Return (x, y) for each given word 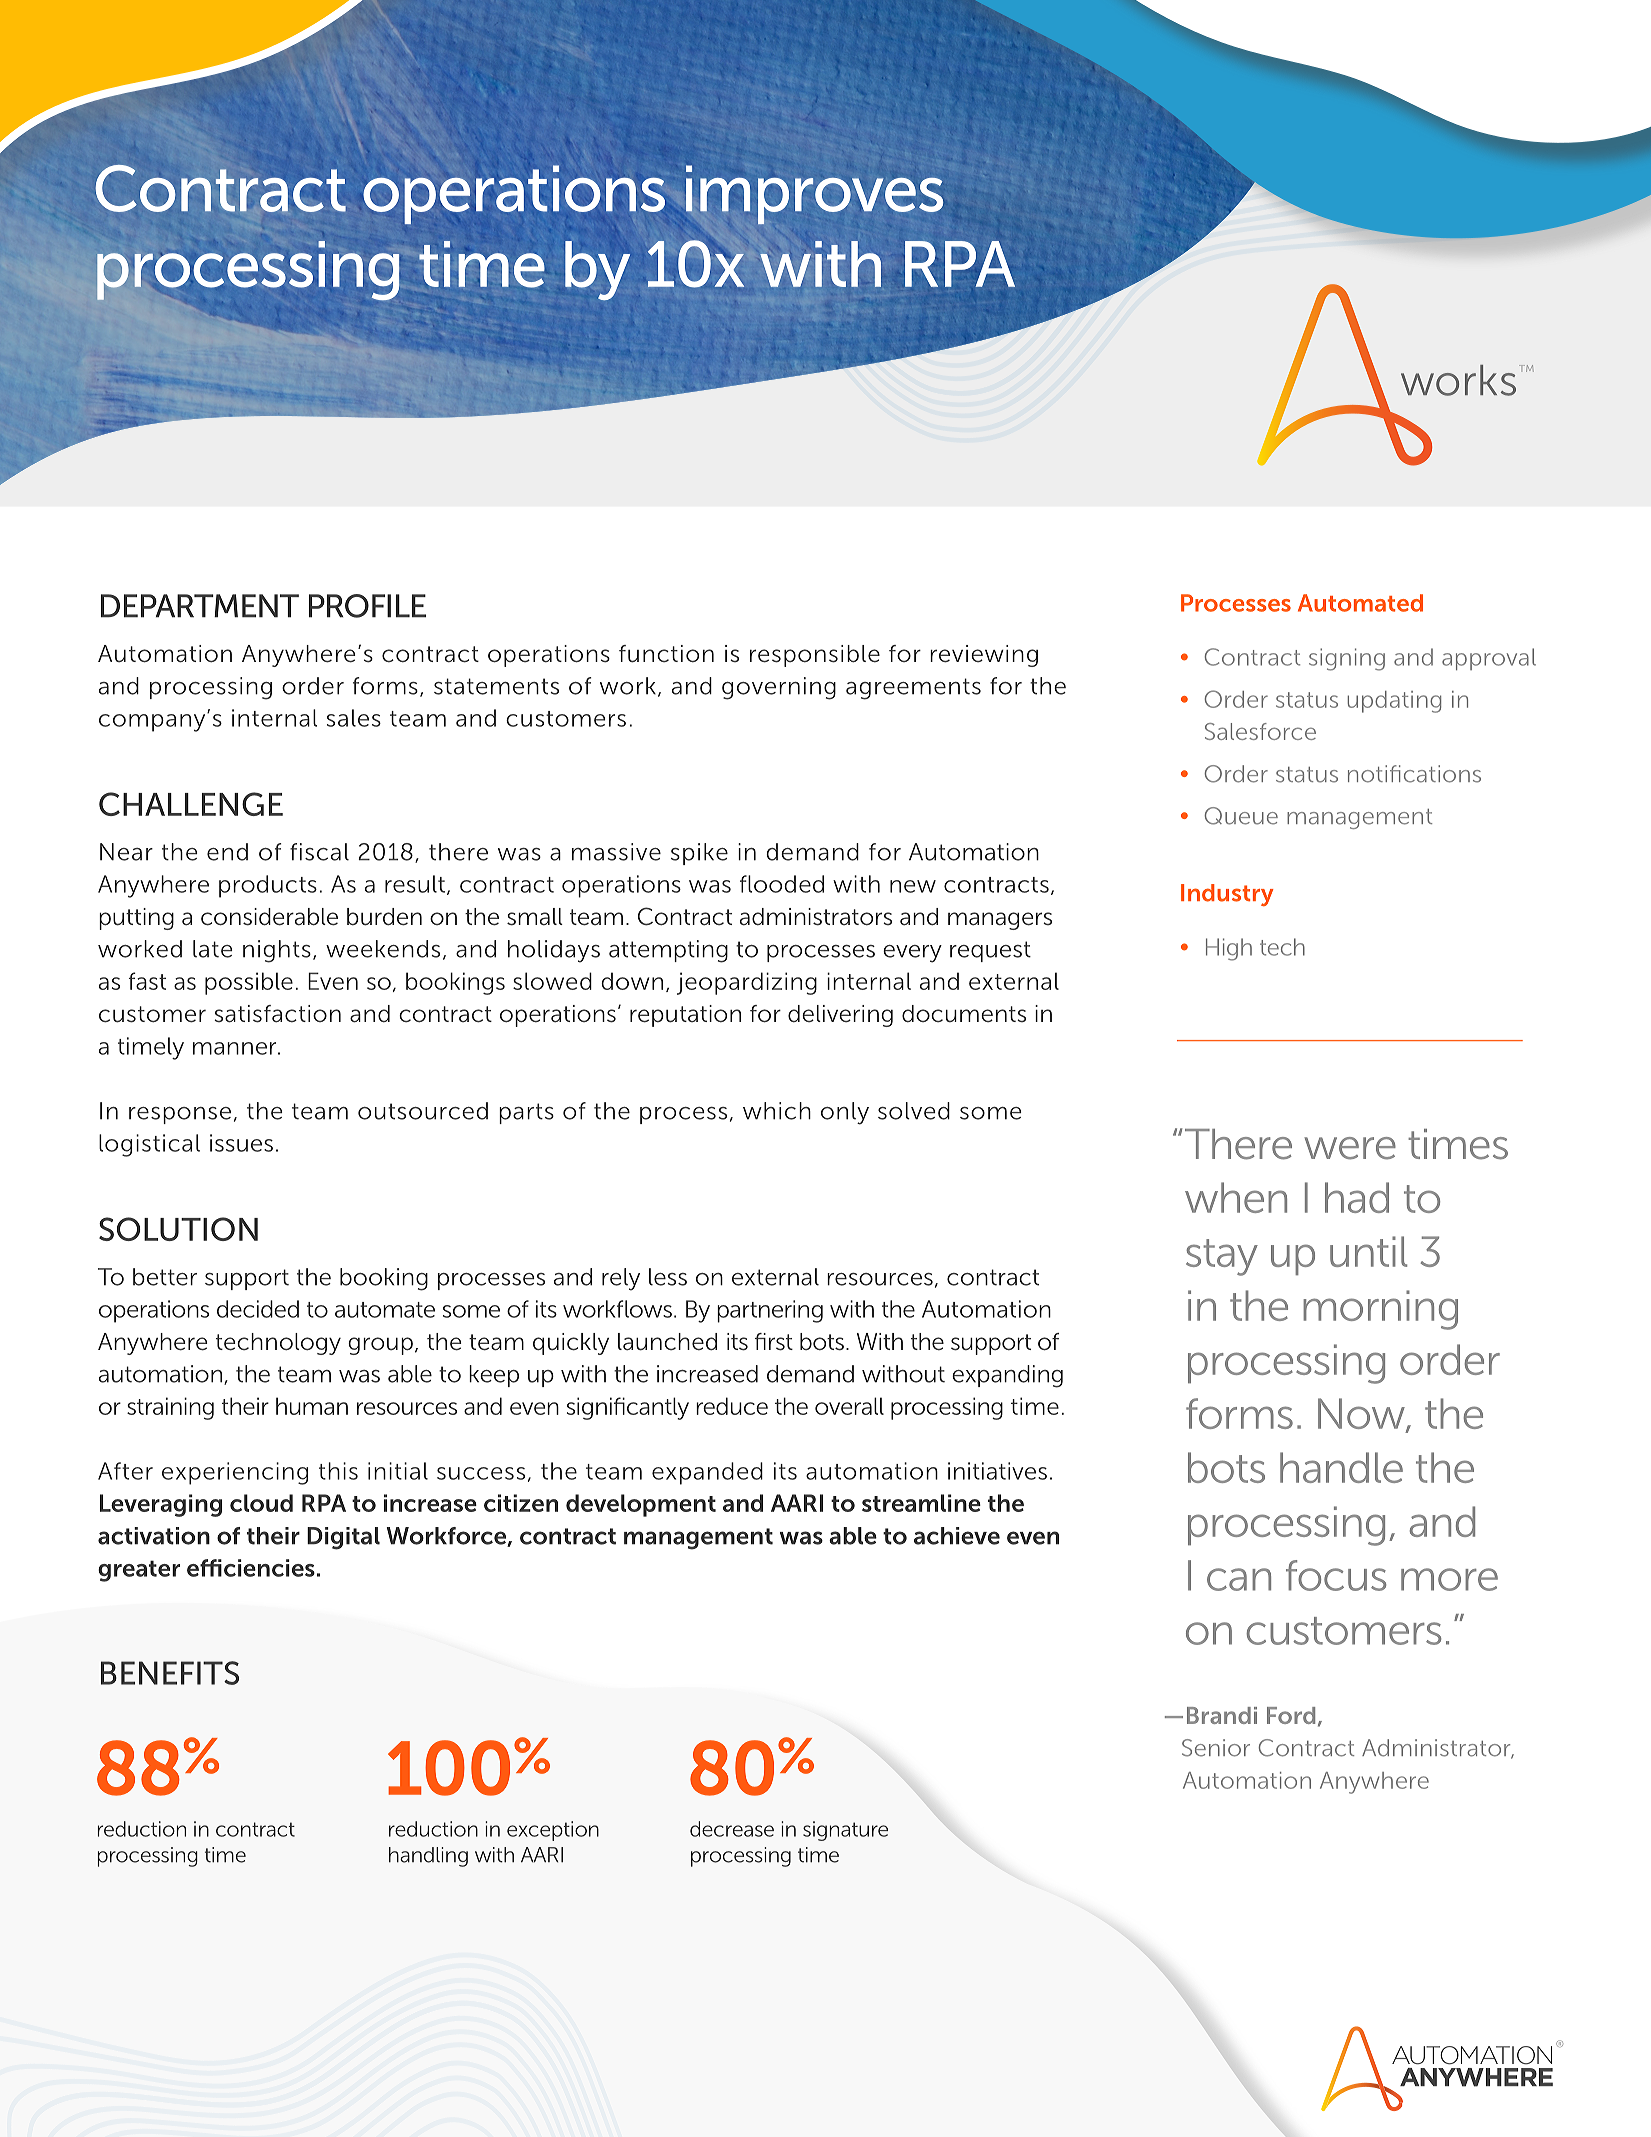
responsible (815, 656)
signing (1347, 659)
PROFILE (367, 606)
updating (1394, 702)
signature (845, 1831)
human (312, 1406)
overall (849, 1406)
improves (814, 194)
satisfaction (277, 1014)
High (1229, 949)
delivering (840, 1016)
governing (779, 688)
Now (1362, 1415)
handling (428, 1857)
